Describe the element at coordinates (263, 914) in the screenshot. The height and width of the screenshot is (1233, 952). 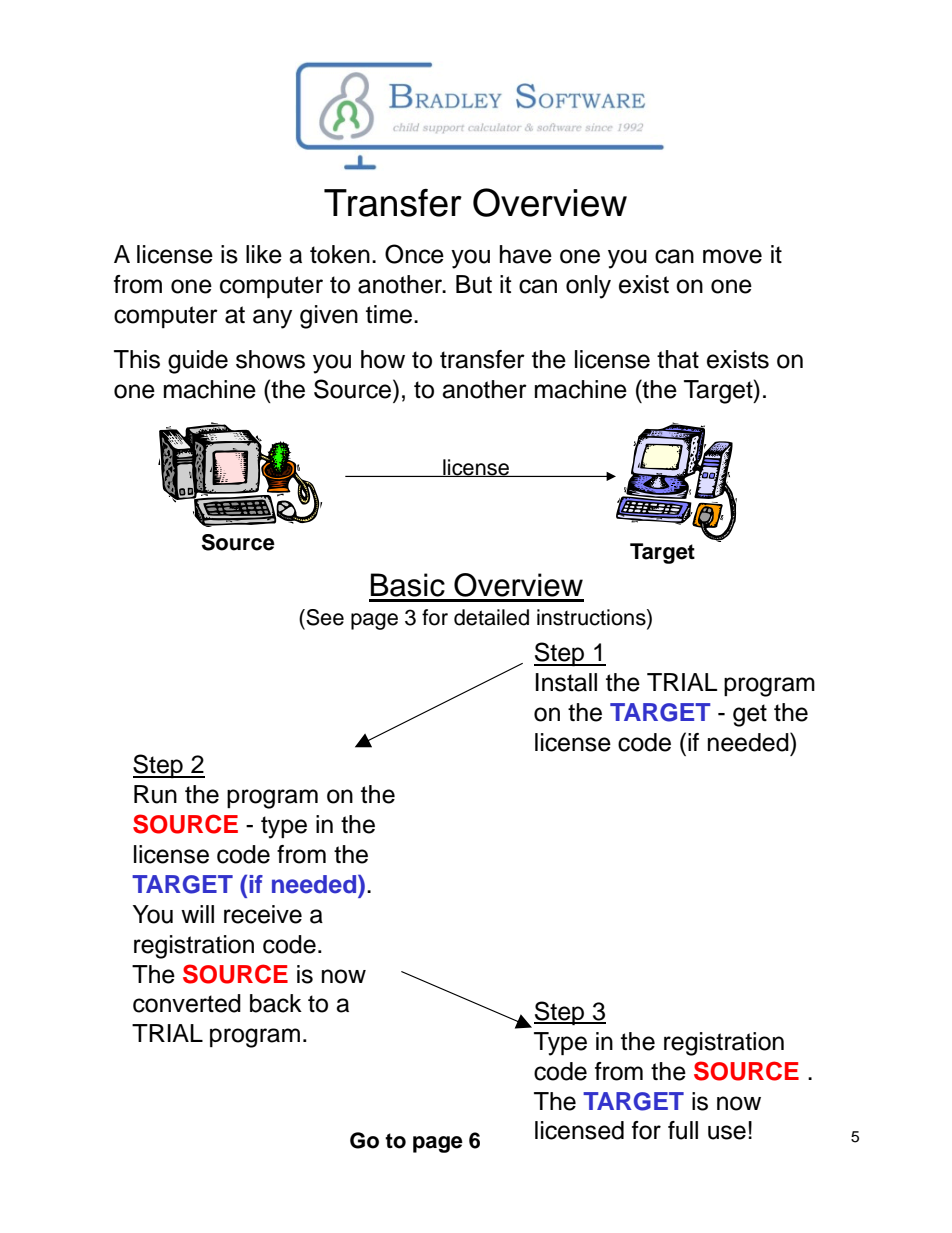
I see `receive` at that location.
